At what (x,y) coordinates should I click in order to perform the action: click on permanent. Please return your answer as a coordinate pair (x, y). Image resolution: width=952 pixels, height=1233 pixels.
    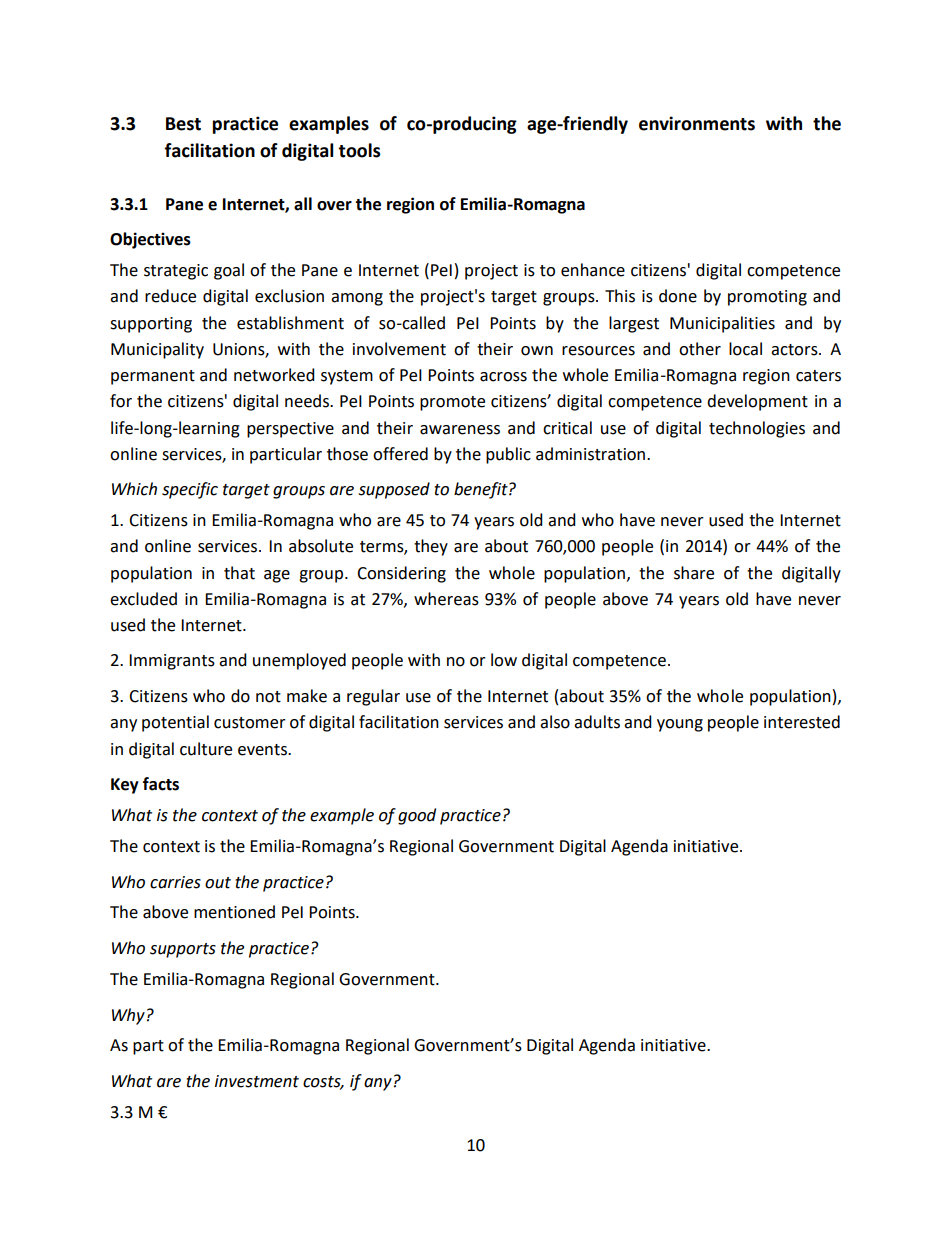
    Looking at the image, I should click on (153, 377).
